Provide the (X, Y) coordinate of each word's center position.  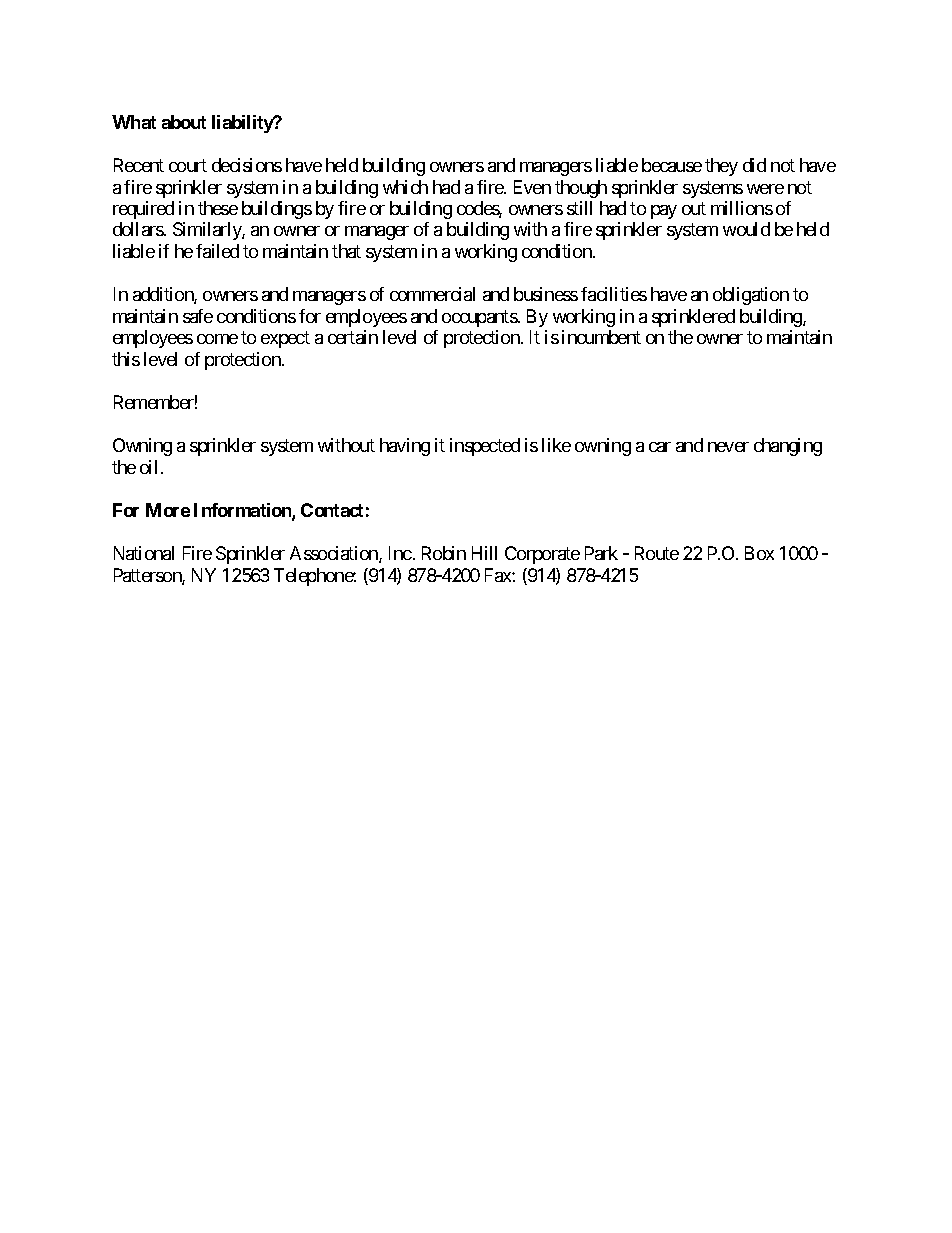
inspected (485, 447)
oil (148, 467)
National (144, 553)
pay (664, 212)
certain (353, 337)
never (728, 447)
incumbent (601, 337)
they (721, 167)
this (126, 359)
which (405, 187)
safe (198, 316)
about (184, 122)
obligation (751, 296)
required (143, 210)
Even (532, 187)
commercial (432, 294)
